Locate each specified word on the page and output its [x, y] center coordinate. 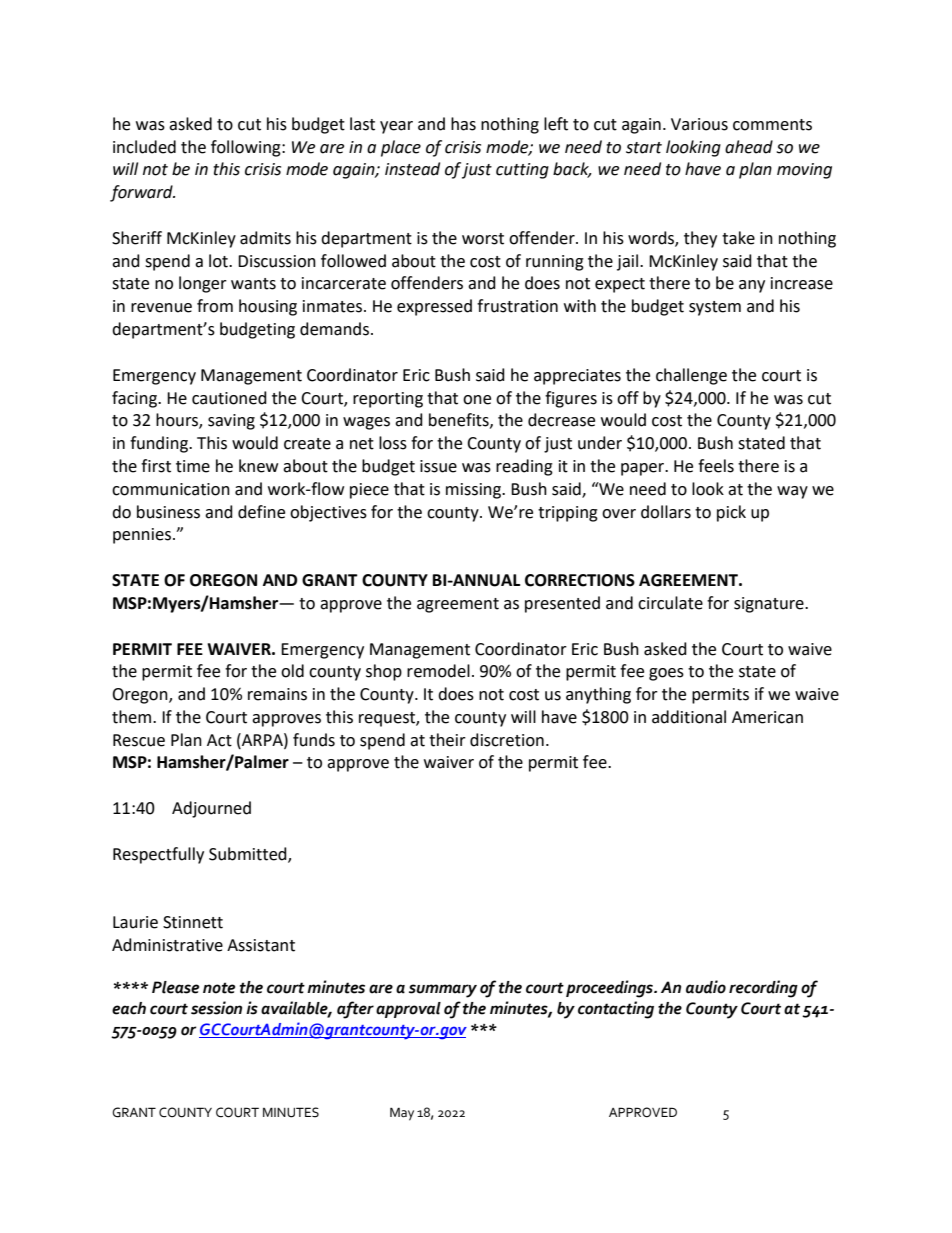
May [402, 1114]
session [216, 1008]
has [463, 124]
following [247, 148]
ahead [749, 147]
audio [706, 987]
